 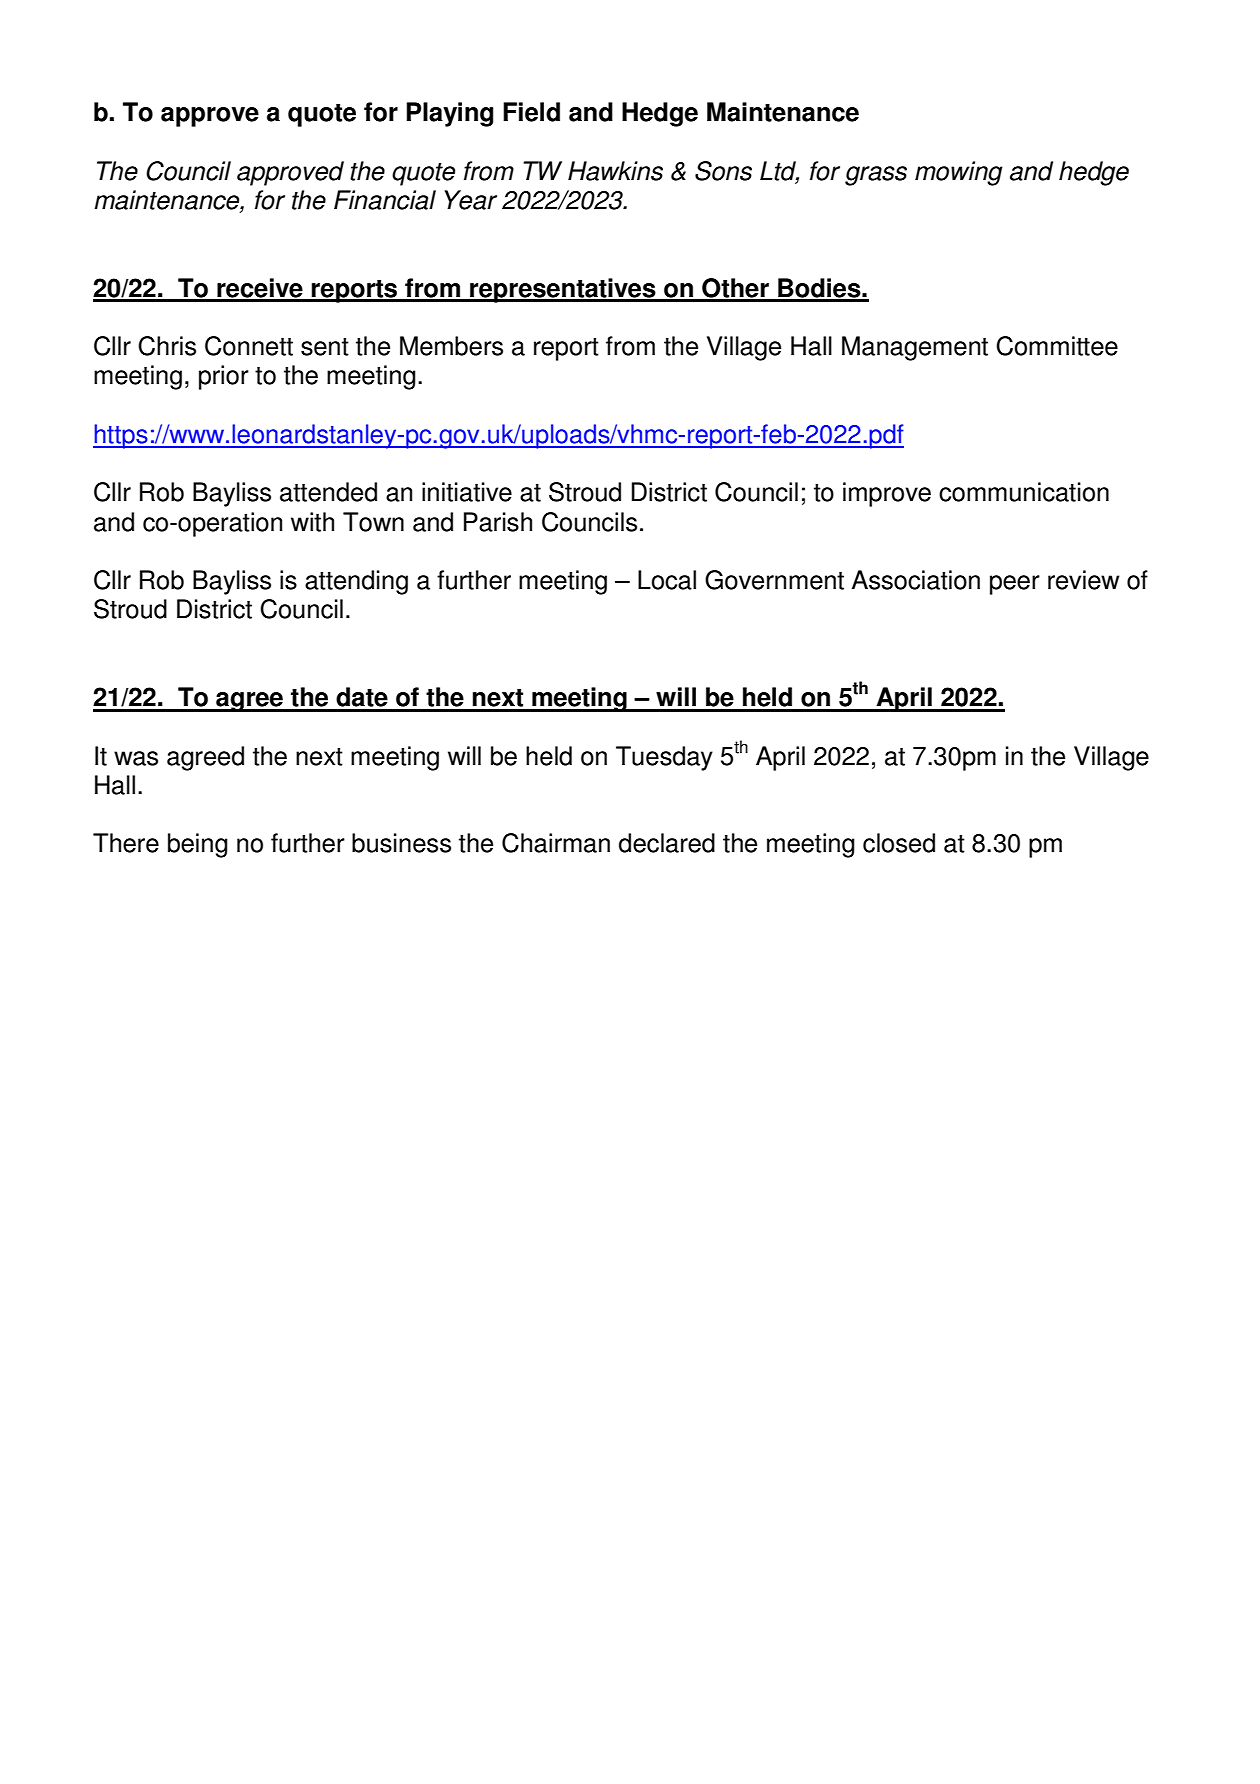 I want to click on initiative, so click(x=467, y=492).
